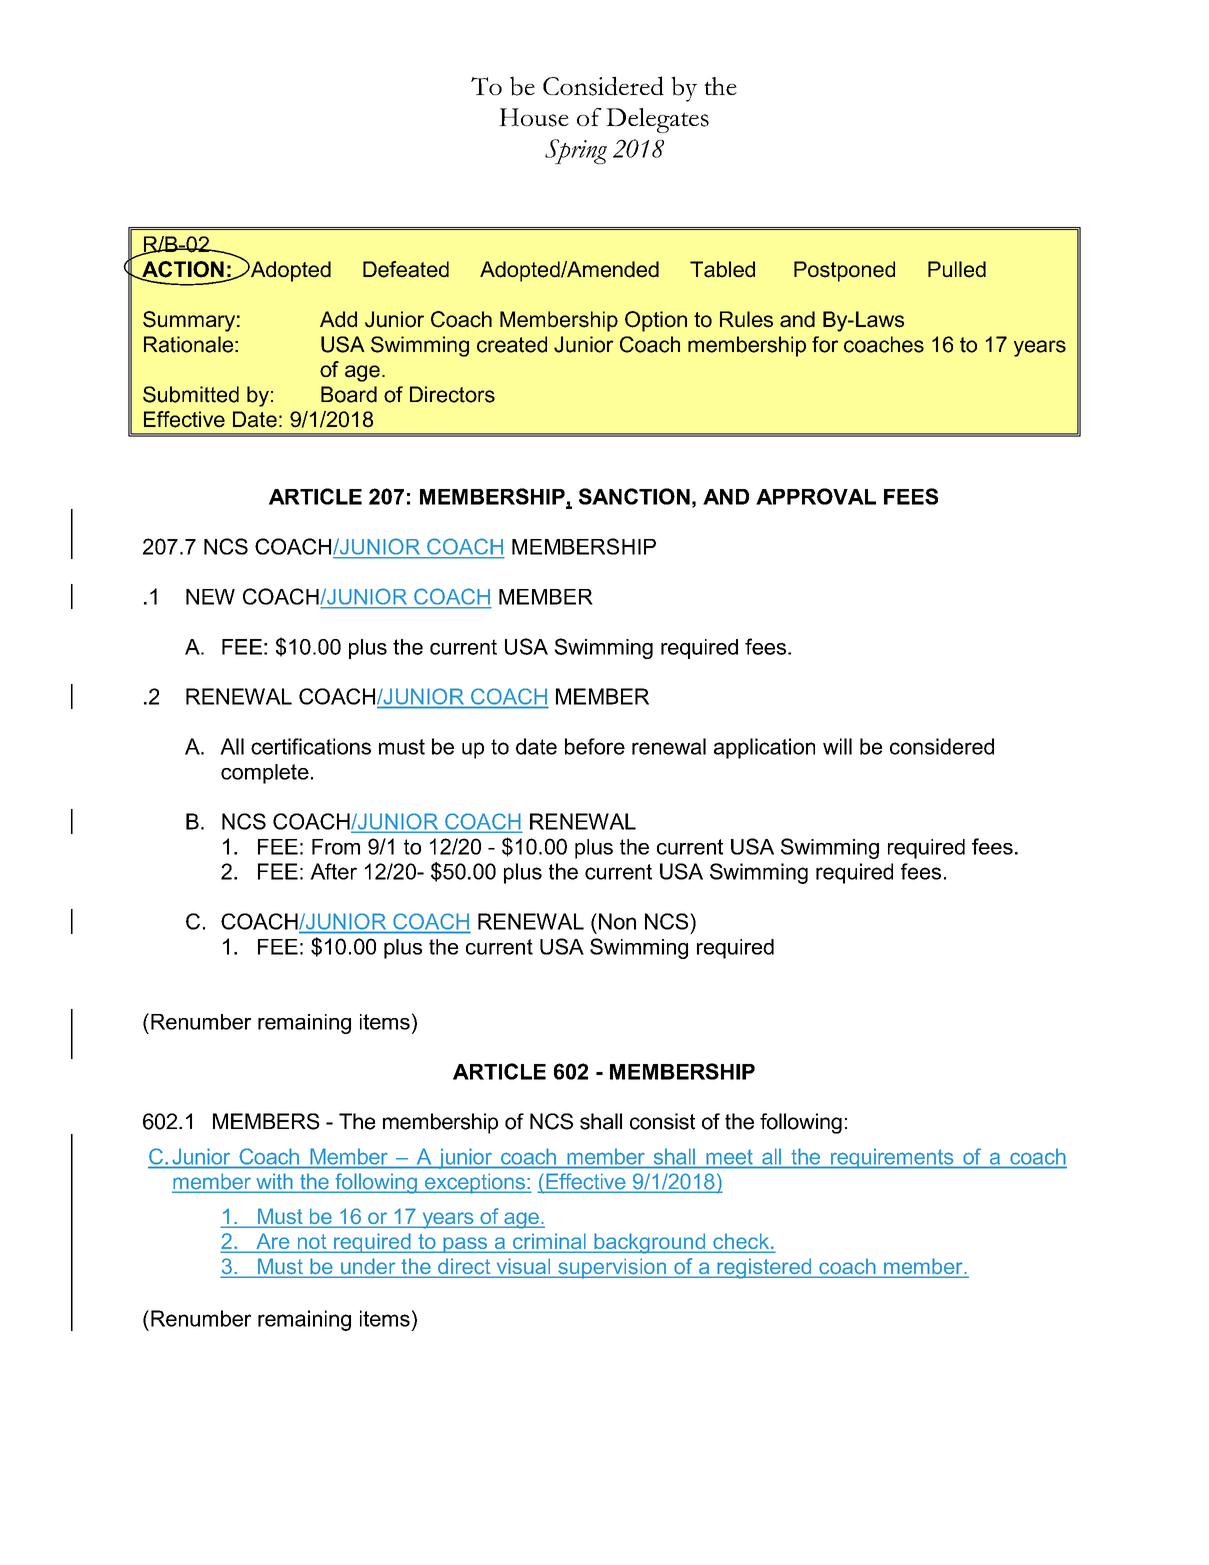  What do you see at coordinates (182, 270) in the screenshot?
I see `ACTION` at bounding box center [182, 270].
